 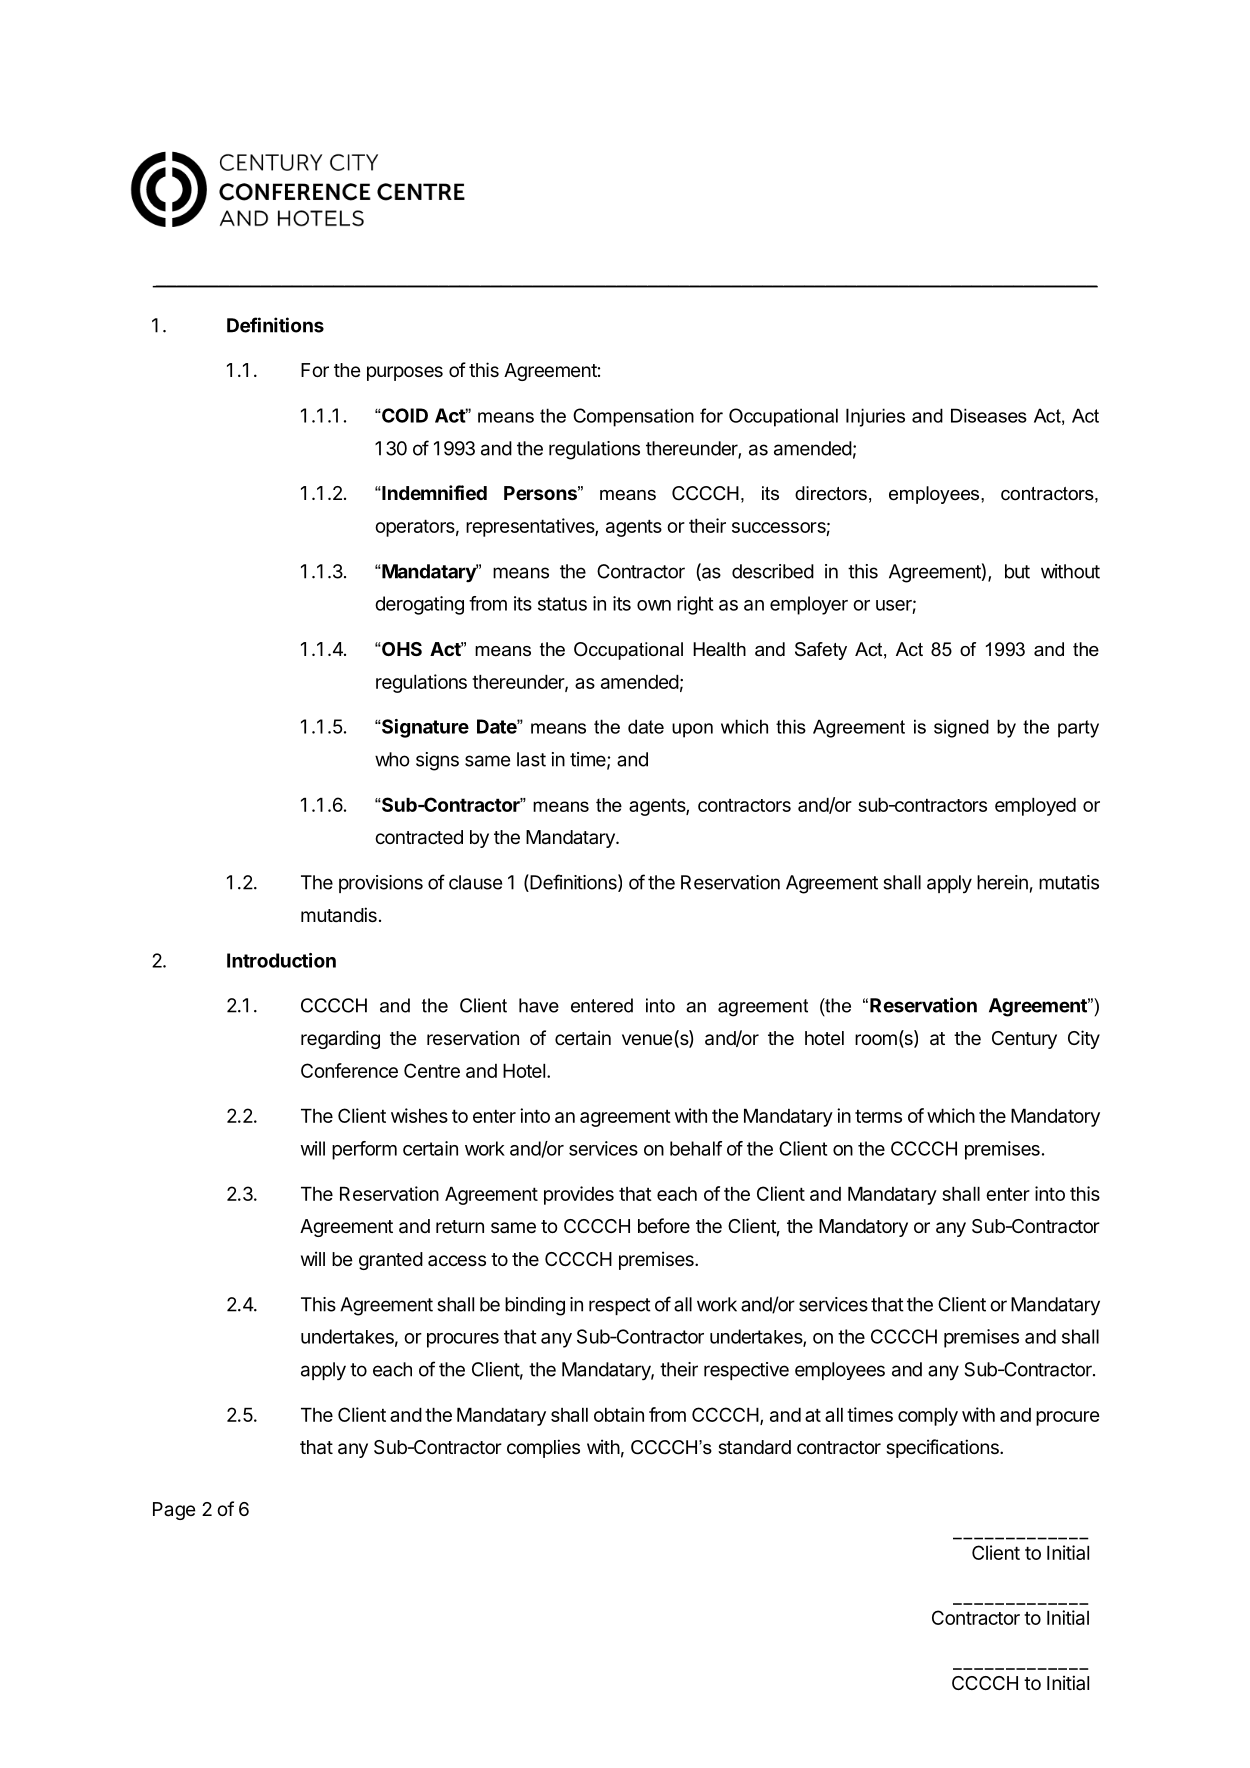 What do you see at coordinates (1002, 882) in the page?
I see `herein` at bounding box center [1002, 882].
